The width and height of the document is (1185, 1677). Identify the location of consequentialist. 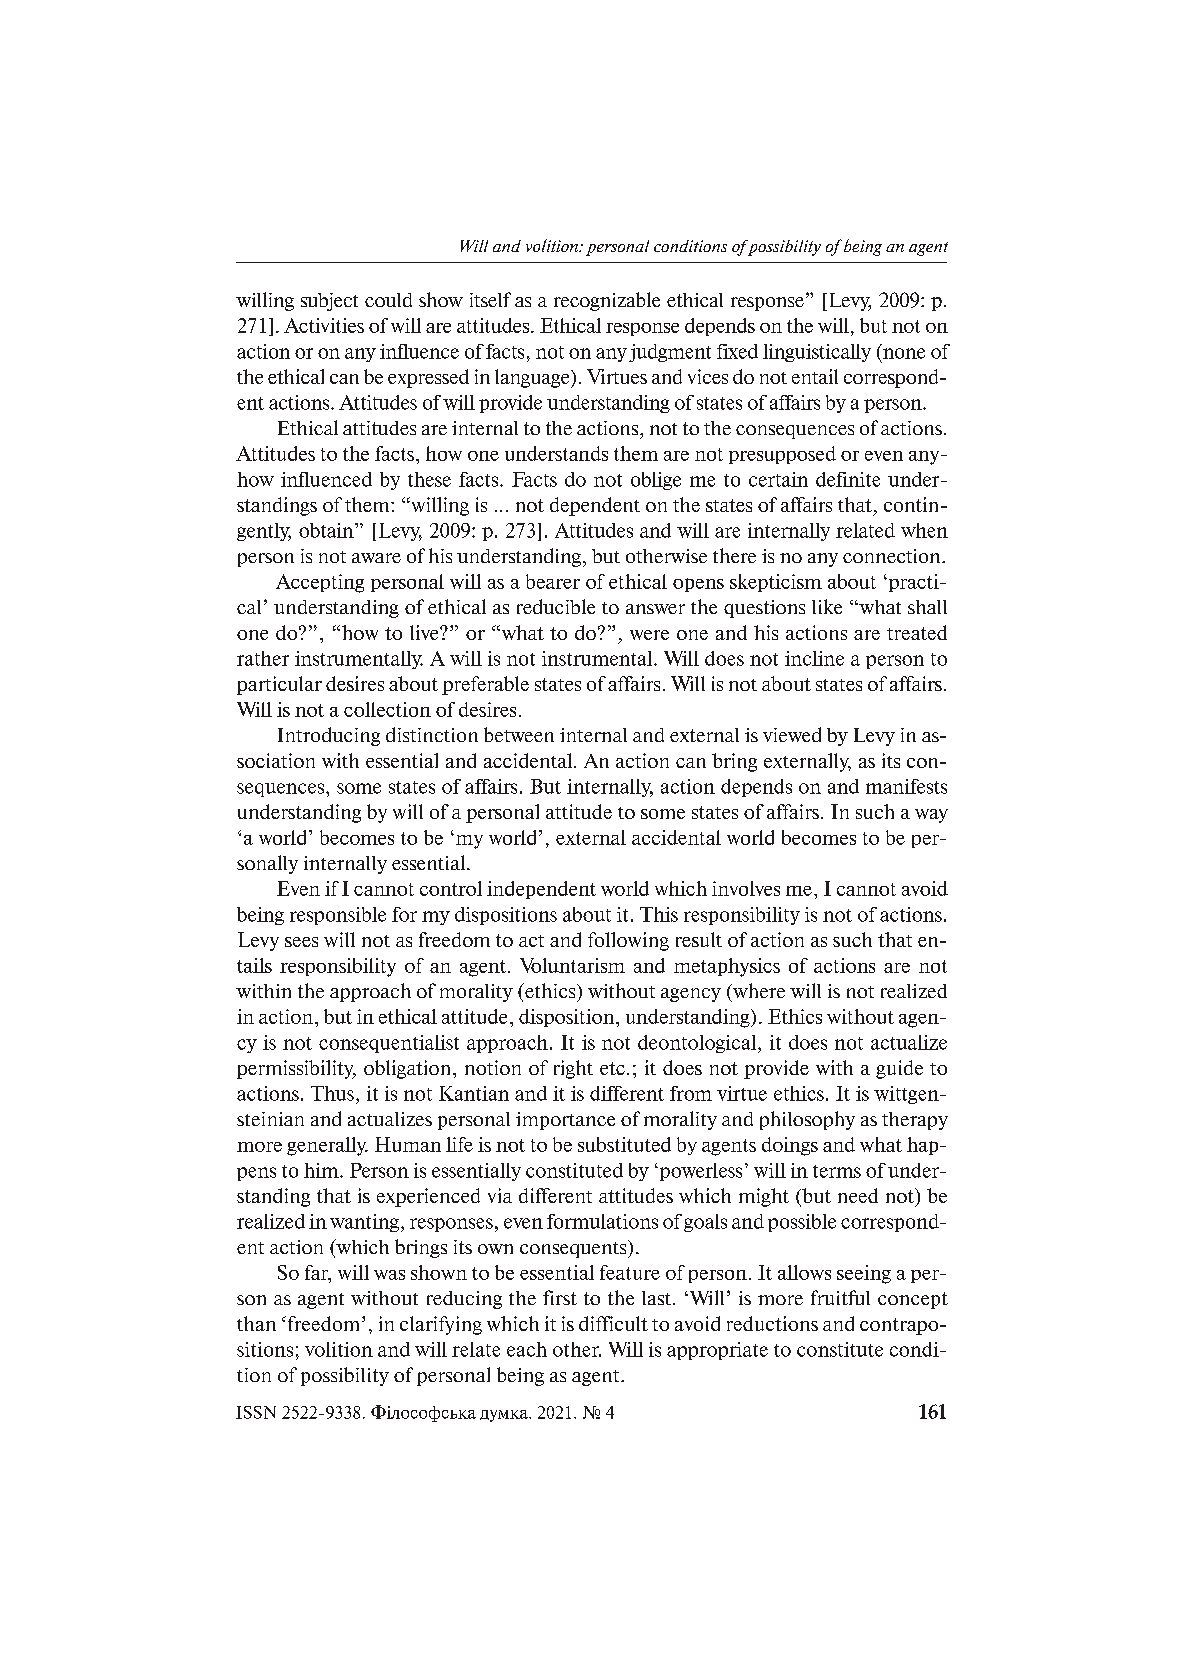
(389, 1044).
